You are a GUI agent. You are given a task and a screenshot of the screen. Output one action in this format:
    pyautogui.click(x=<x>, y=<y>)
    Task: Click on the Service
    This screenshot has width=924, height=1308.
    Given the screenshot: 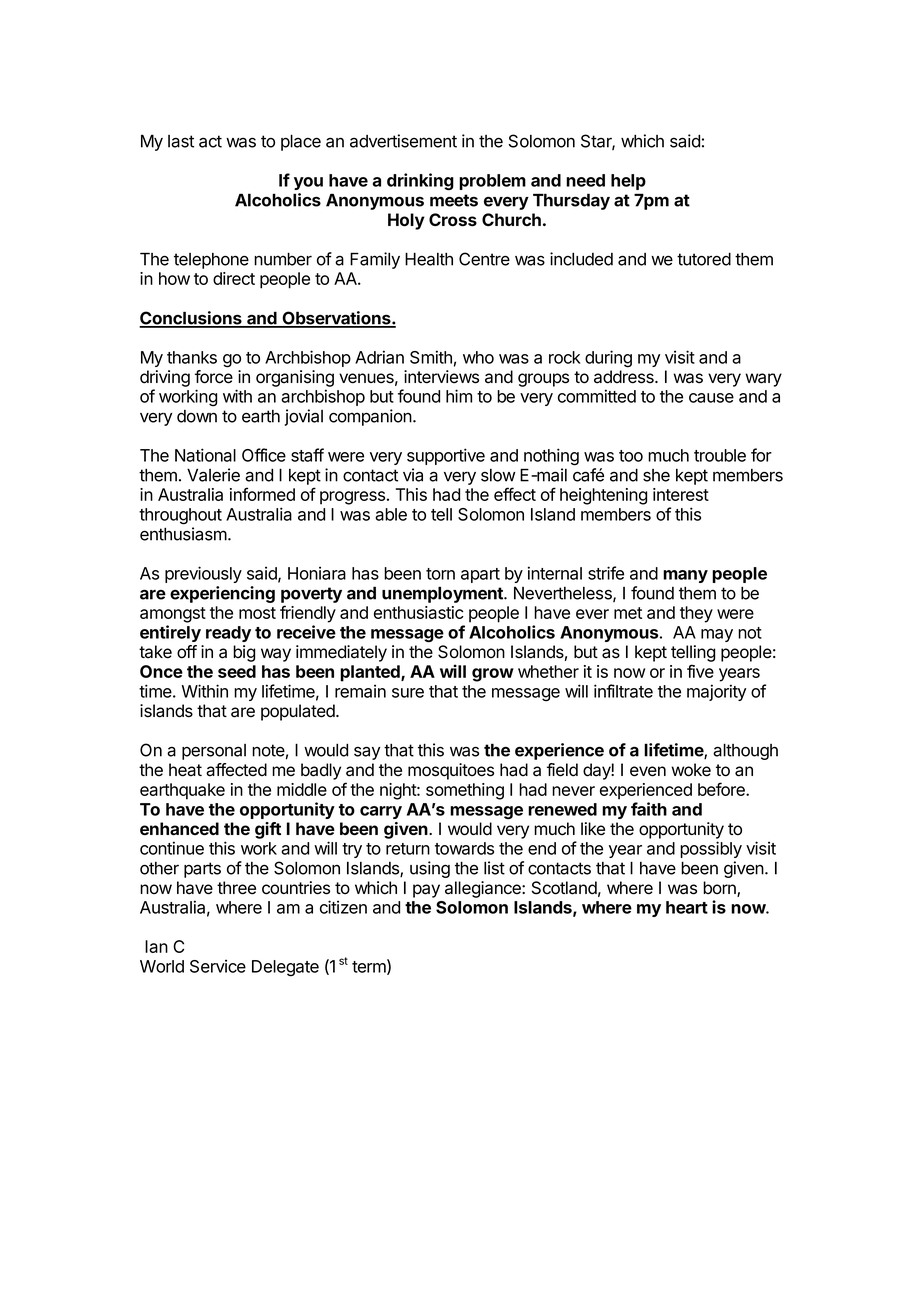 What is the action you would take?
    pyautogui.click(x=218, y=966)
